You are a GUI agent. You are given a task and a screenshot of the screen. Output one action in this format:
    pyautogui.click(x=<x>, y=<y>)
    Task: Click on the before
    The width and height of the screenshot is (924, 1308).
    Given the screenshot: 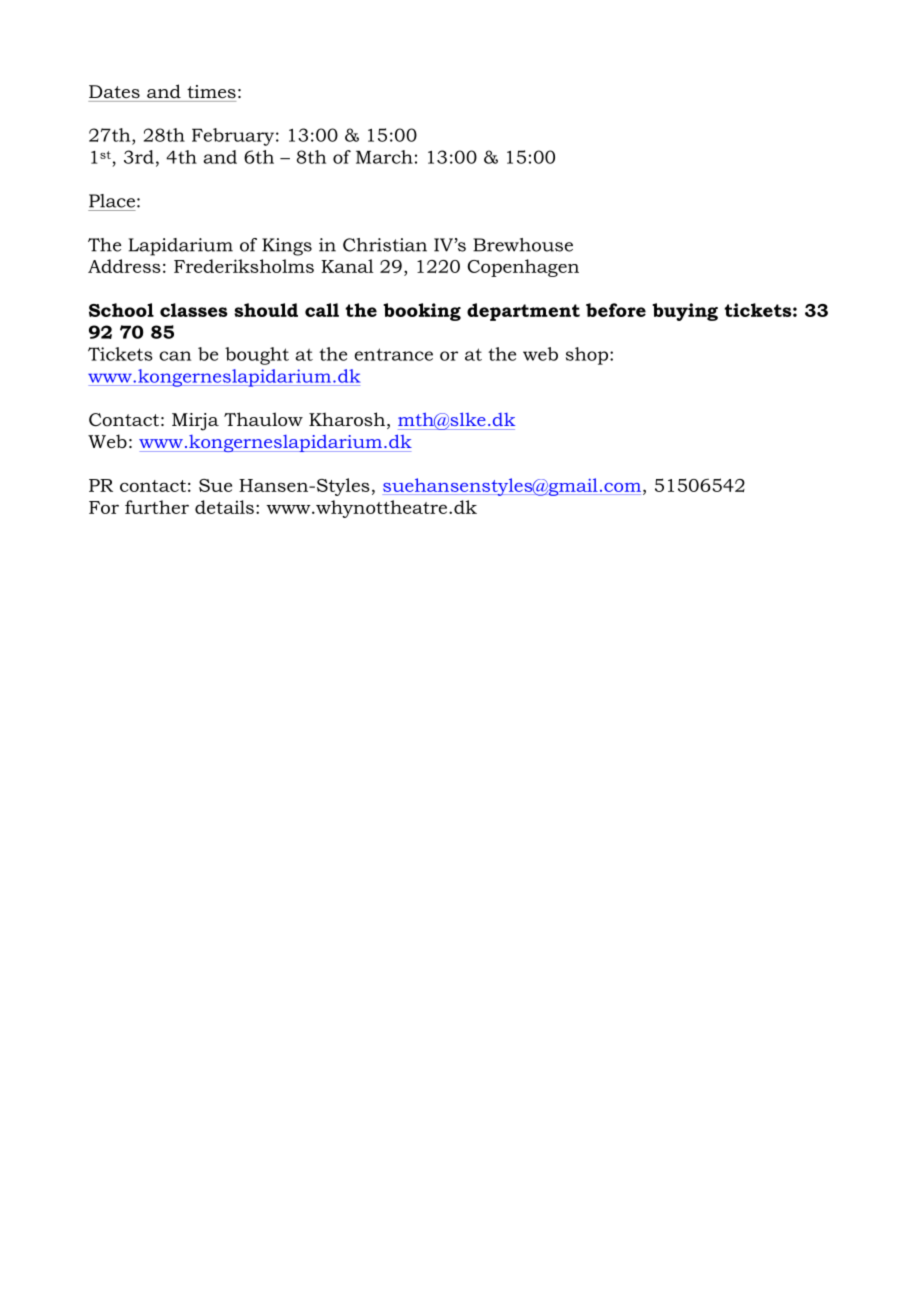 What is the action you would take?
    pyautogui.click(x=616, y=310)
